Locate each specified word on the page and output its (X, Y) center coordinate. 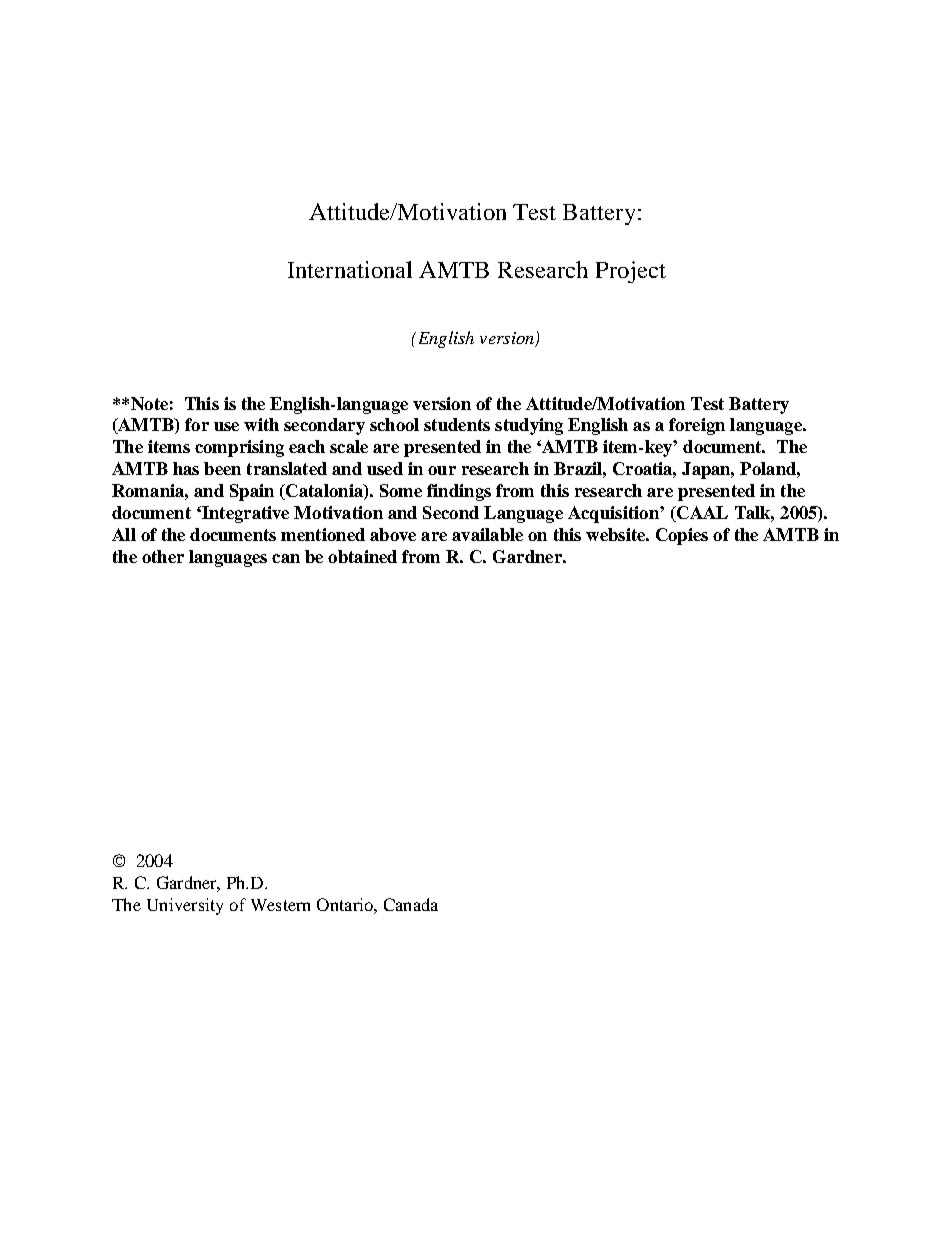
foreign (697, 426)
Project (631, 272)
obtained (362, 556)
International (350, 269)
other (163, 556)
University (185, 906)
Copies (682, 536)
